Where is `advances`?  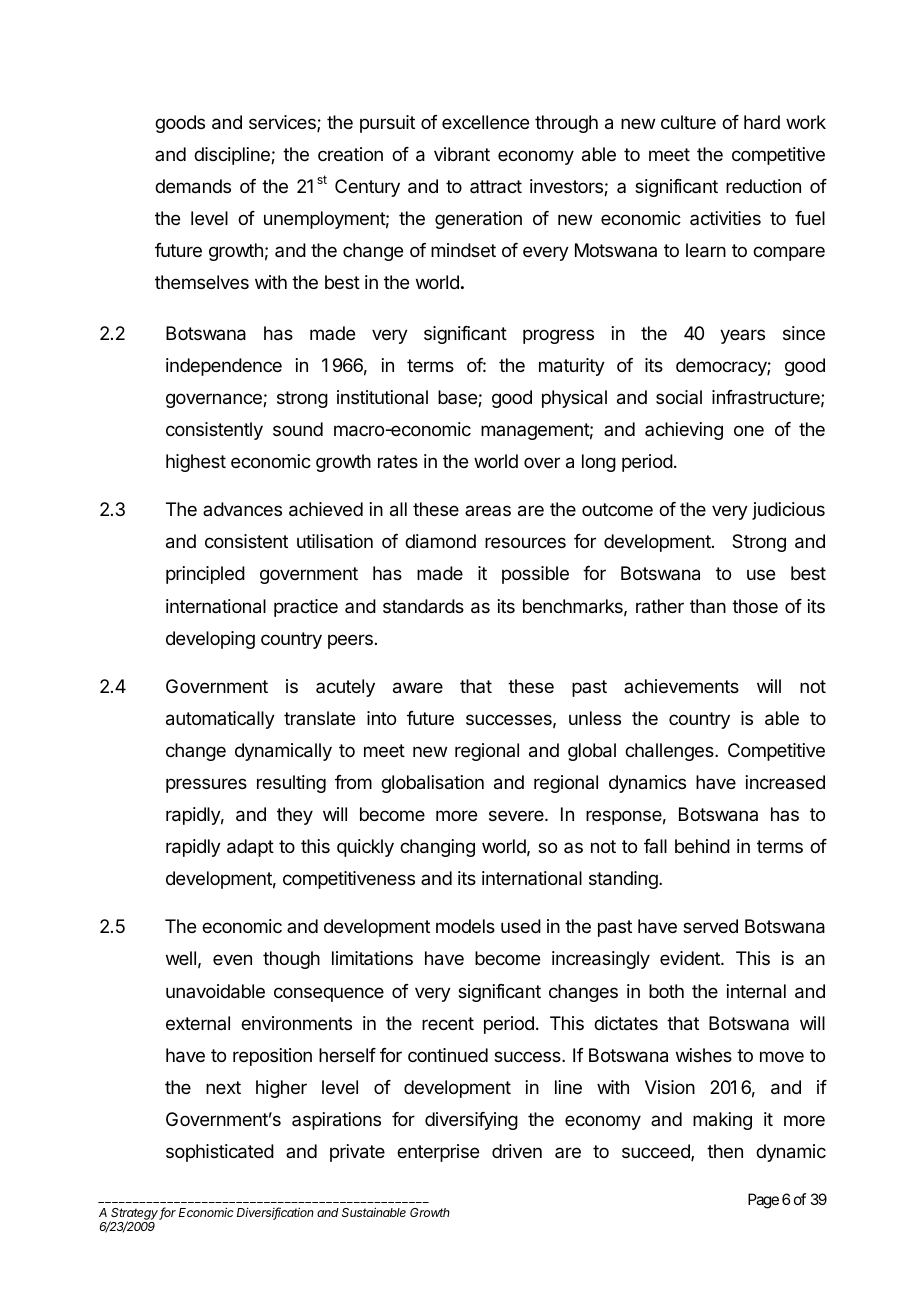 advances is located at coordinates (242, 509).
